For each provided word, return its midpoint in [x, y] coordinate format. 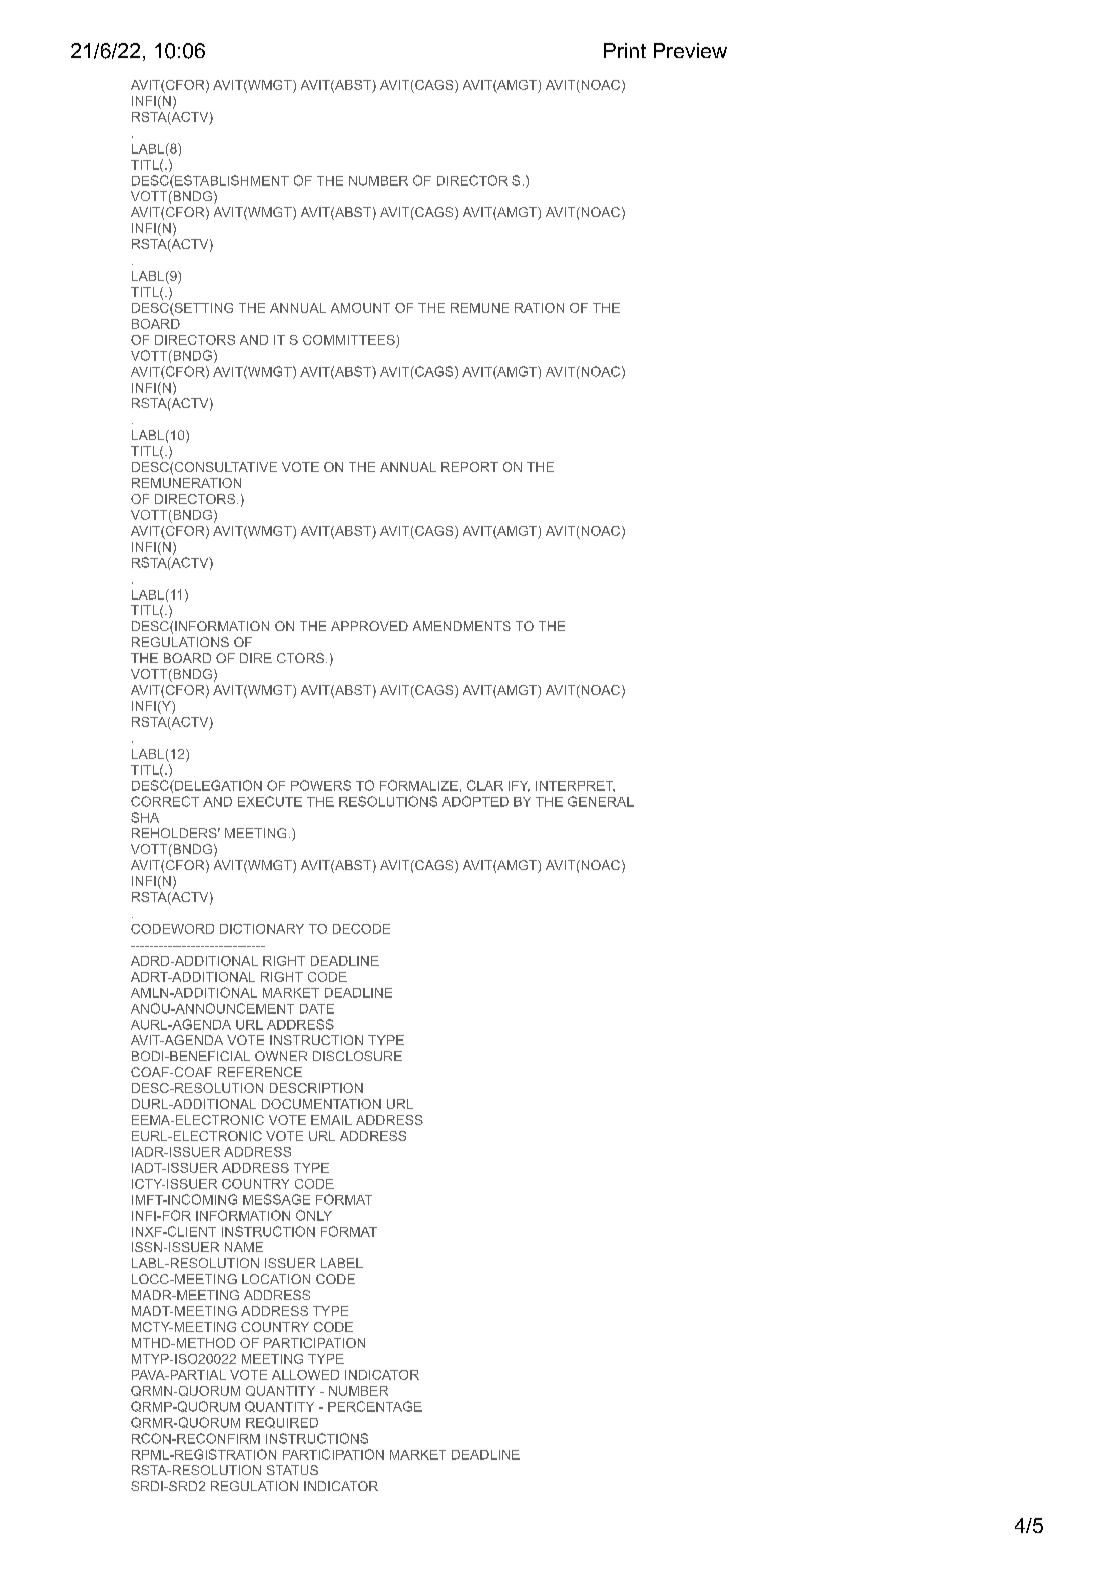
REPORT [469, 467]
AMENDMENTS [462, 626]
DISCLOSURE [357, 1056]
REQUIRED [282, 1422]
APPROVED [369, 626]
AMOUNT [360, 308]
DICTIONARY [262, 929]
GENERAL [601, 801]
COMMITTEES [349, 340]
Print [625, 50]
